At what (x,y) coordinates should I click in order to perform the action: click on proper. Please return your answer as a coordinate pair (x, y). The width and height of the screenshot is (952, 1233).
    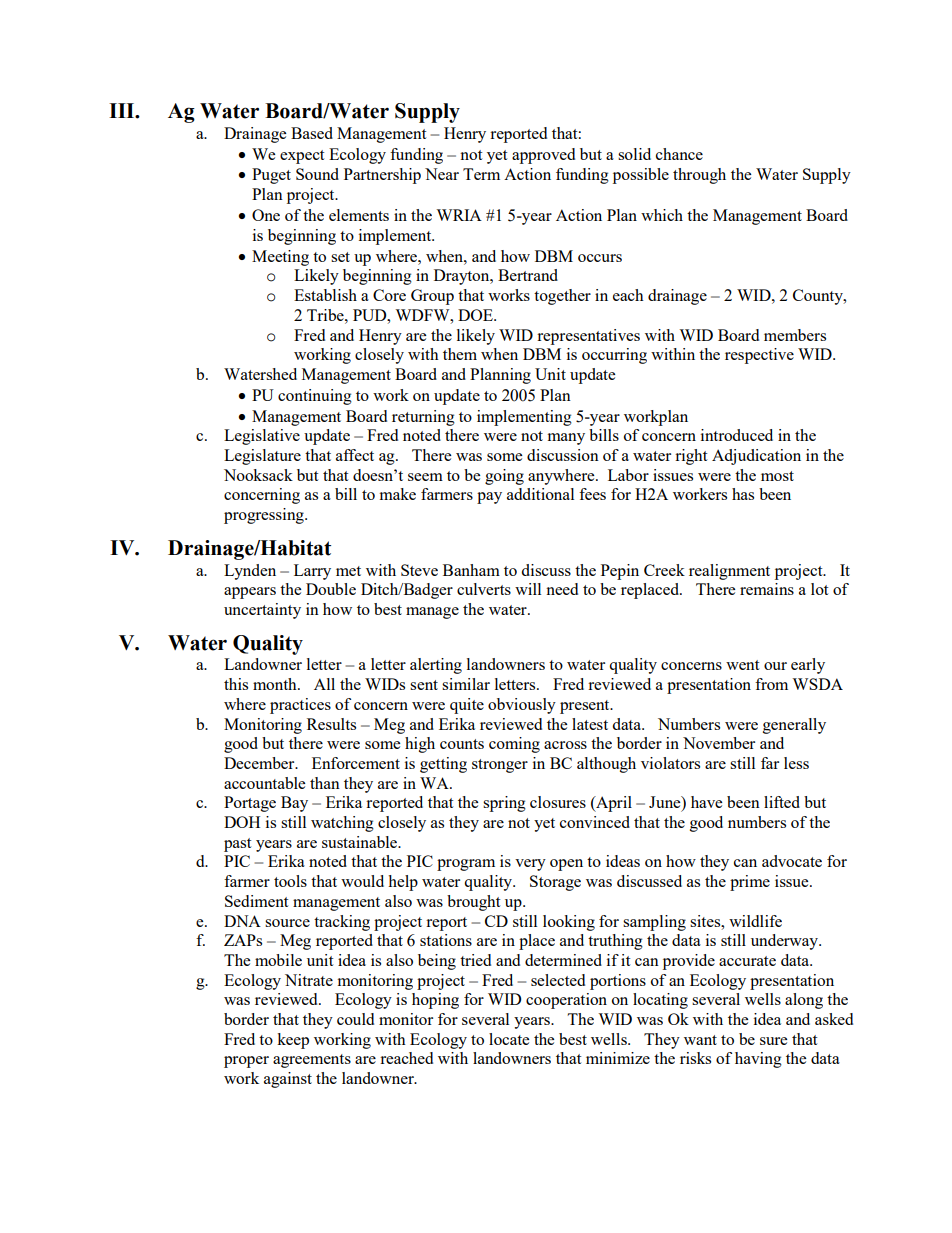
    Looking at the image, I should click on (246, 1062).
